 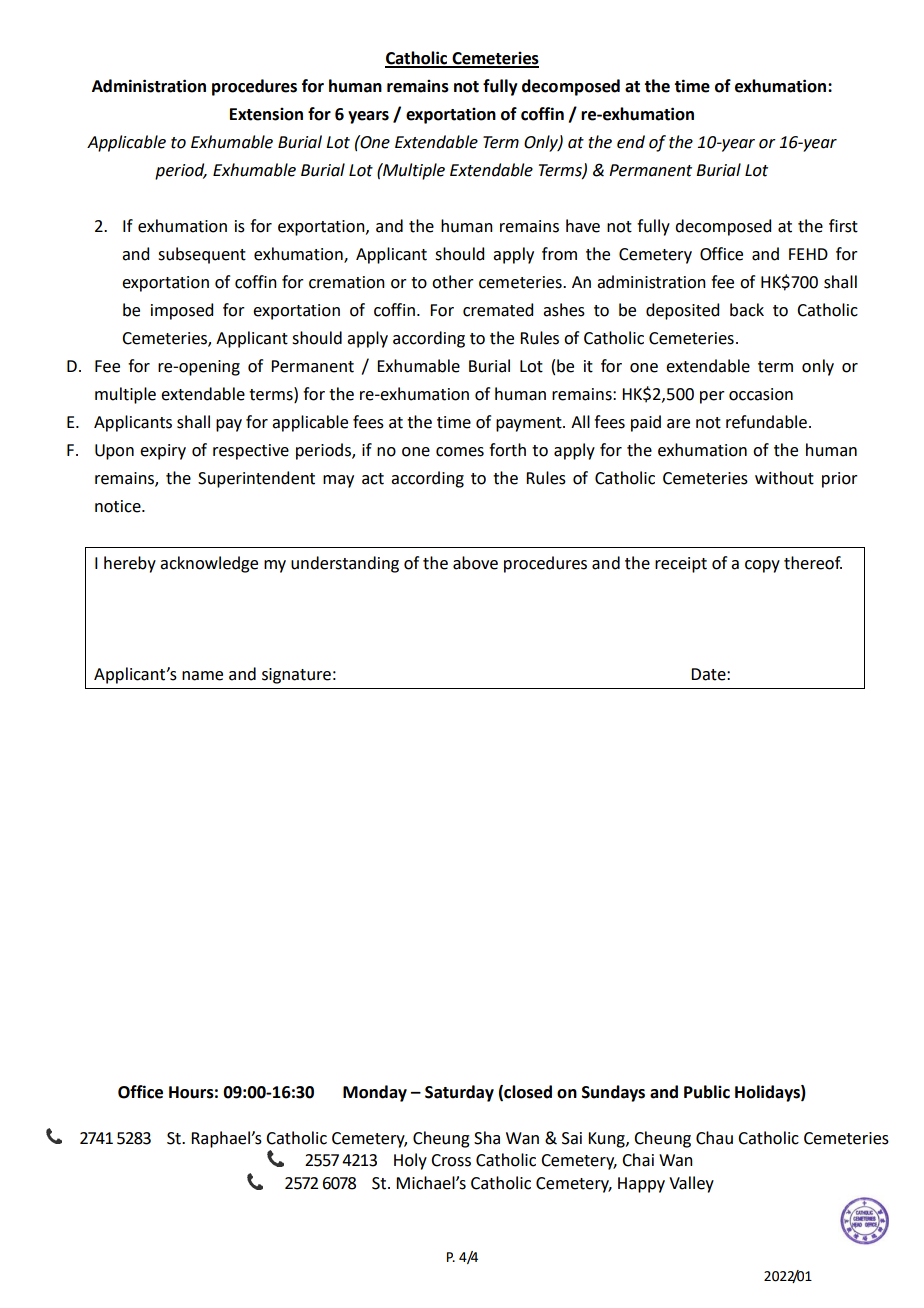 I want to click on payment, so click(x=530, y=424).
